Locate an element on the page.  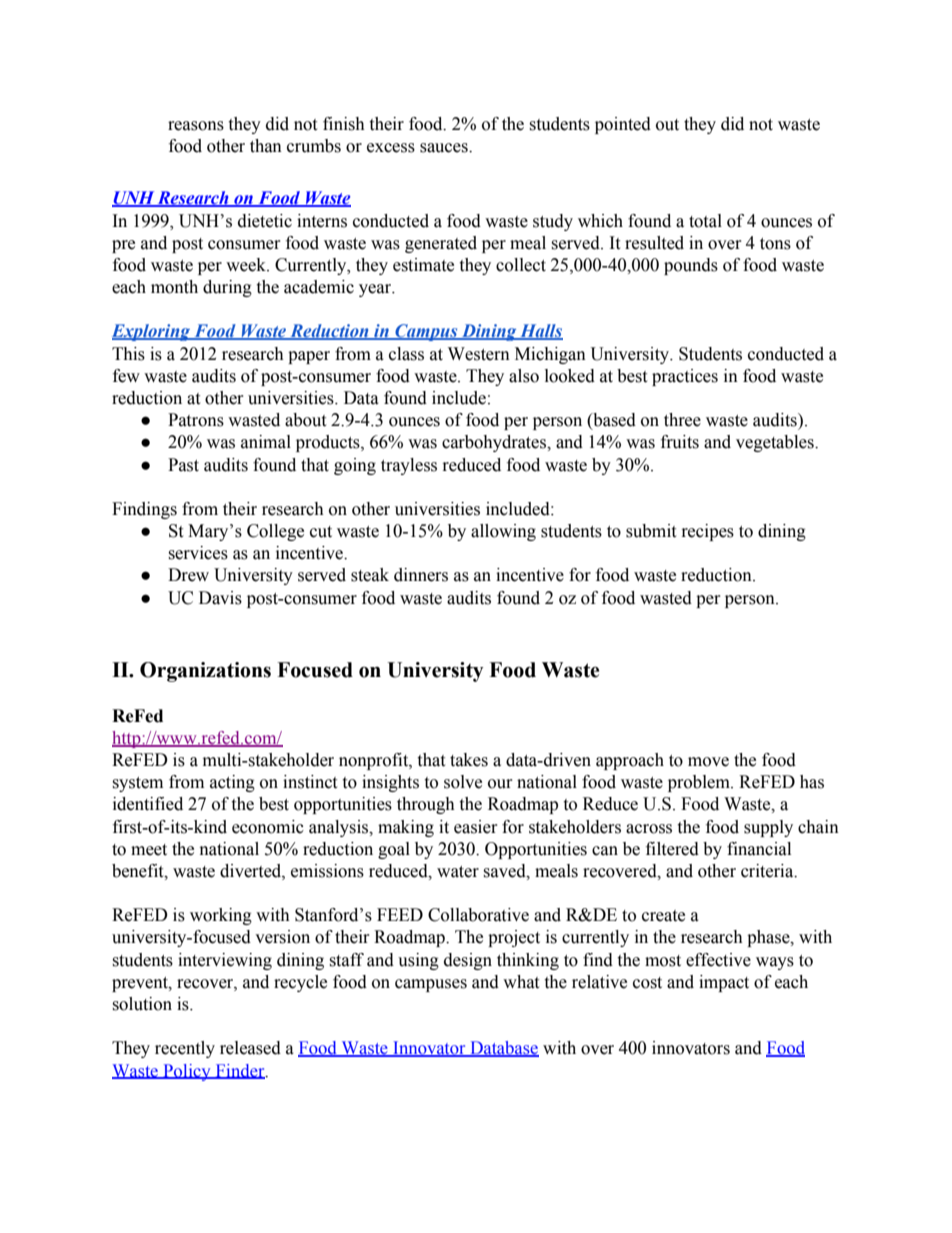
Patrons is located at coordinates (196, 420).
